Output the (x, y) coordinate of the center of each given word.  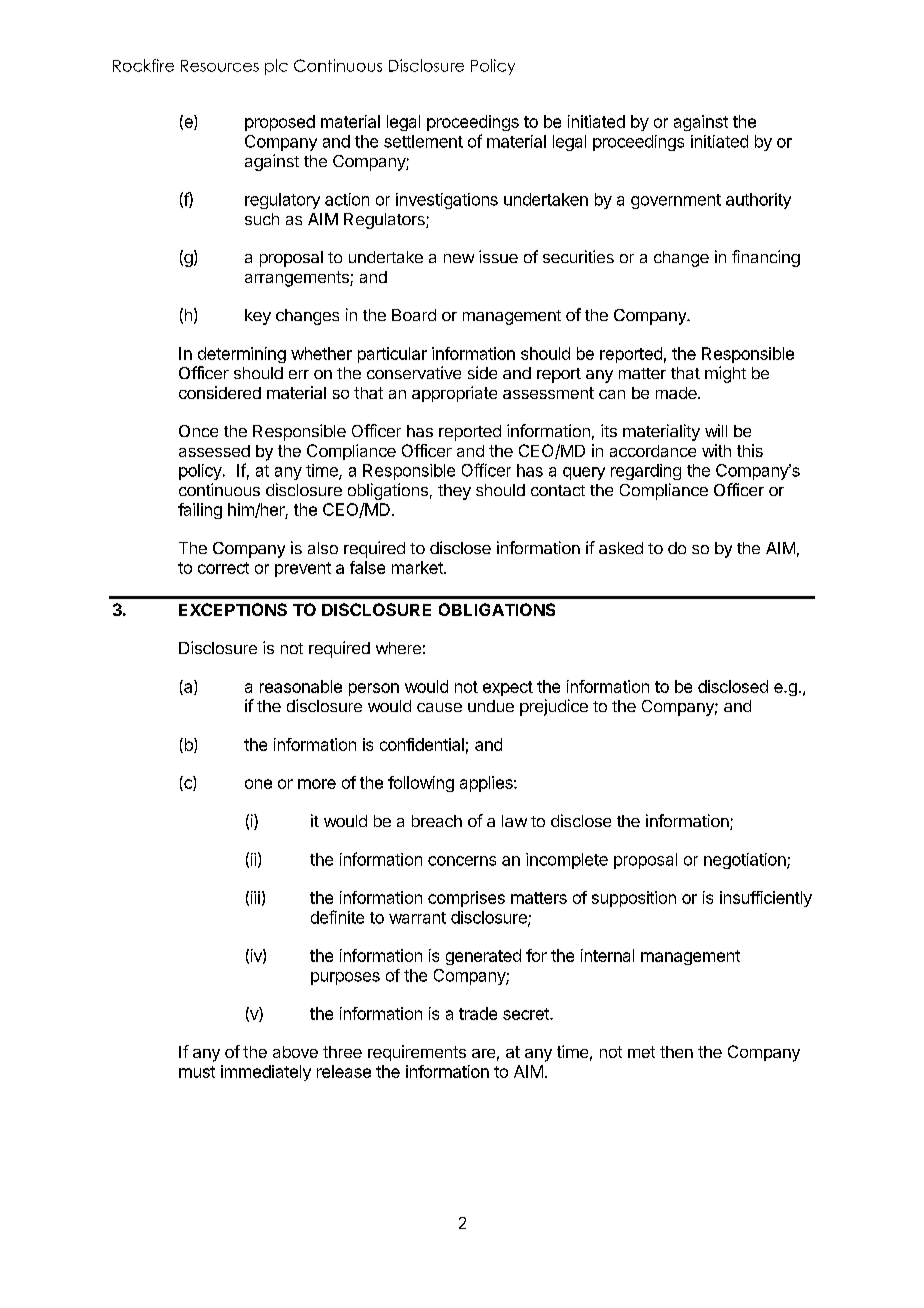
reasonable (301, 686)
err (299, 374)
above (295, 1052)
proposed (280, 123)
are (483, 1053)
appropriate (454, 394)
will (716, 430)
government (676, 201)
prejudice (554, 707)
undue (491, 706)
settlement (423, 141)
